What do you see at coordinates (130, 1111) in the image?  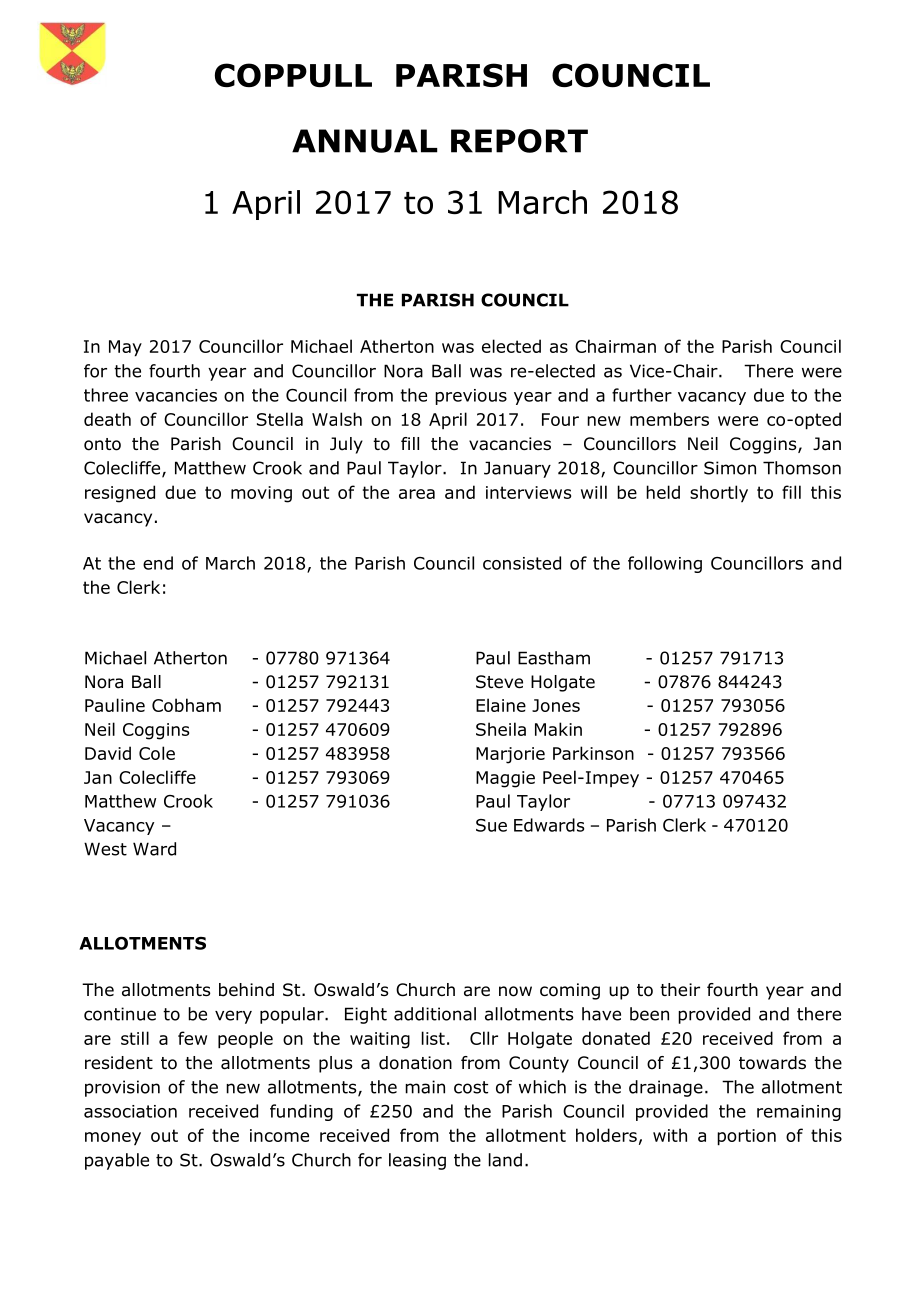 I see `association` at bounding box center [130, 1111].
